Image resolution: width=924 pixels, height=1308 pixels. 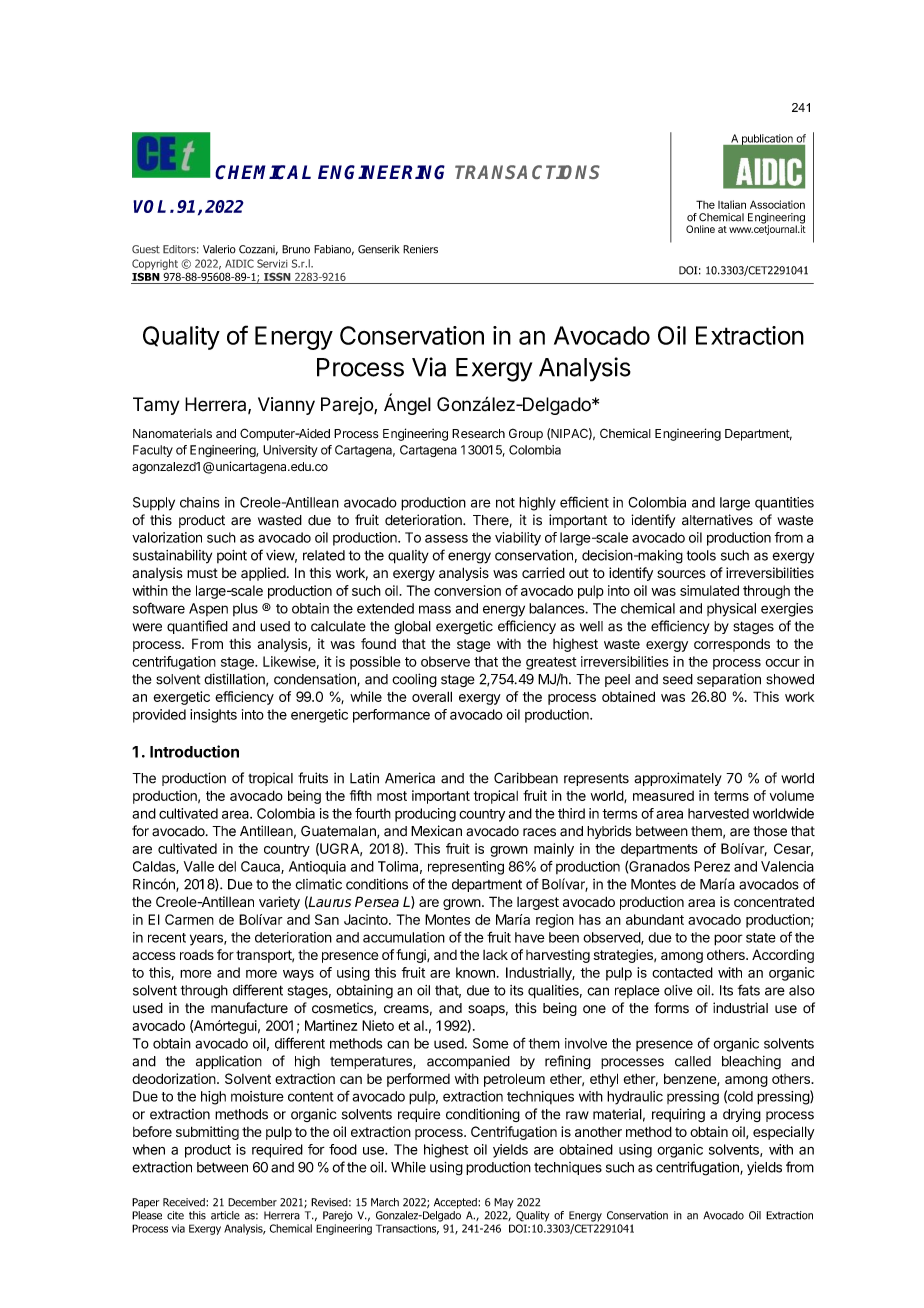 What do you see at coordinates (712, 866) in the document?
I see `Perez` at bounding box center [712, 866].
